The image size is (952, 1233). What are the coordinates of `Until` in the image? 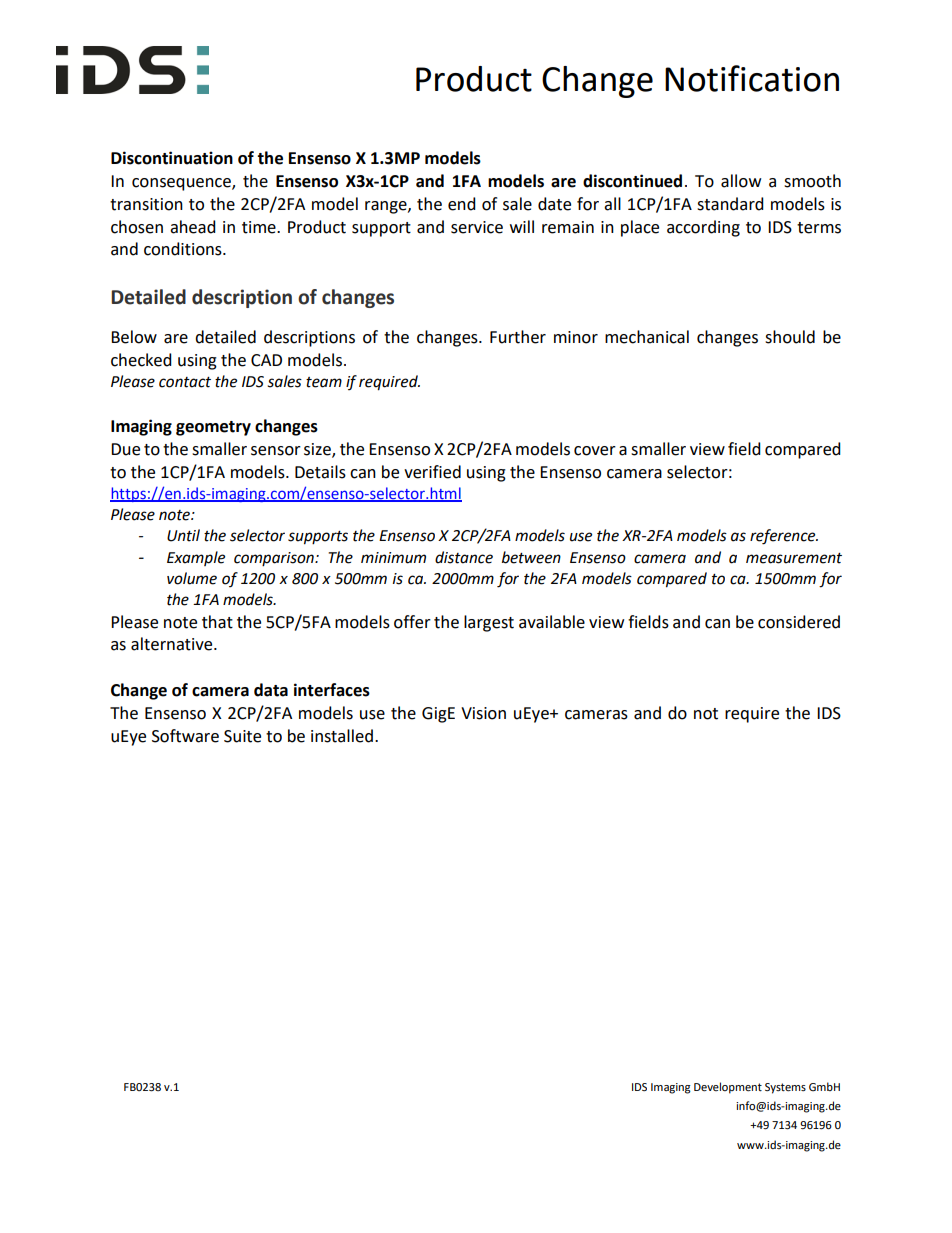 It's located at (183, 535).
